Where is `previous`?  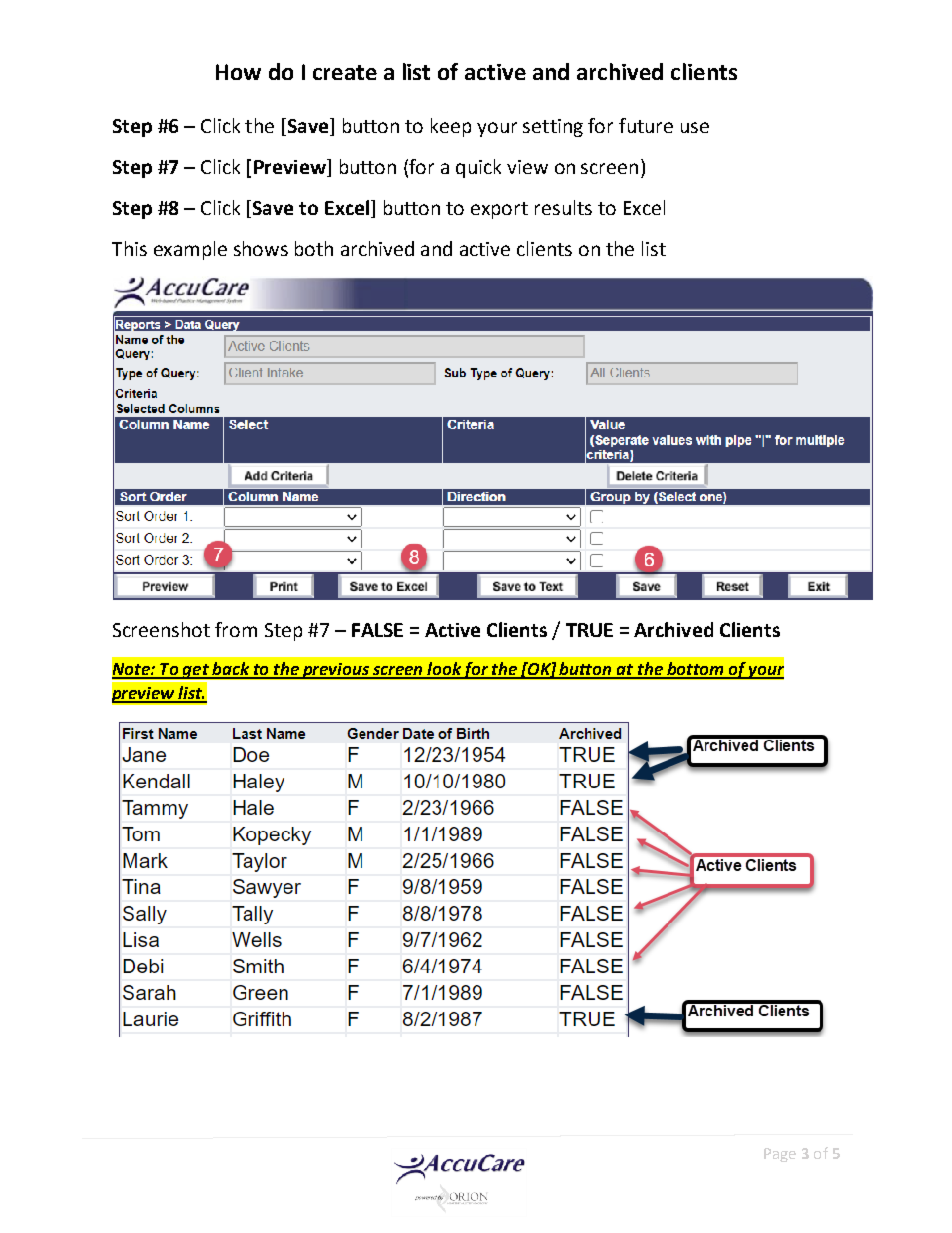
previous is located at coordinates (335, 671).
